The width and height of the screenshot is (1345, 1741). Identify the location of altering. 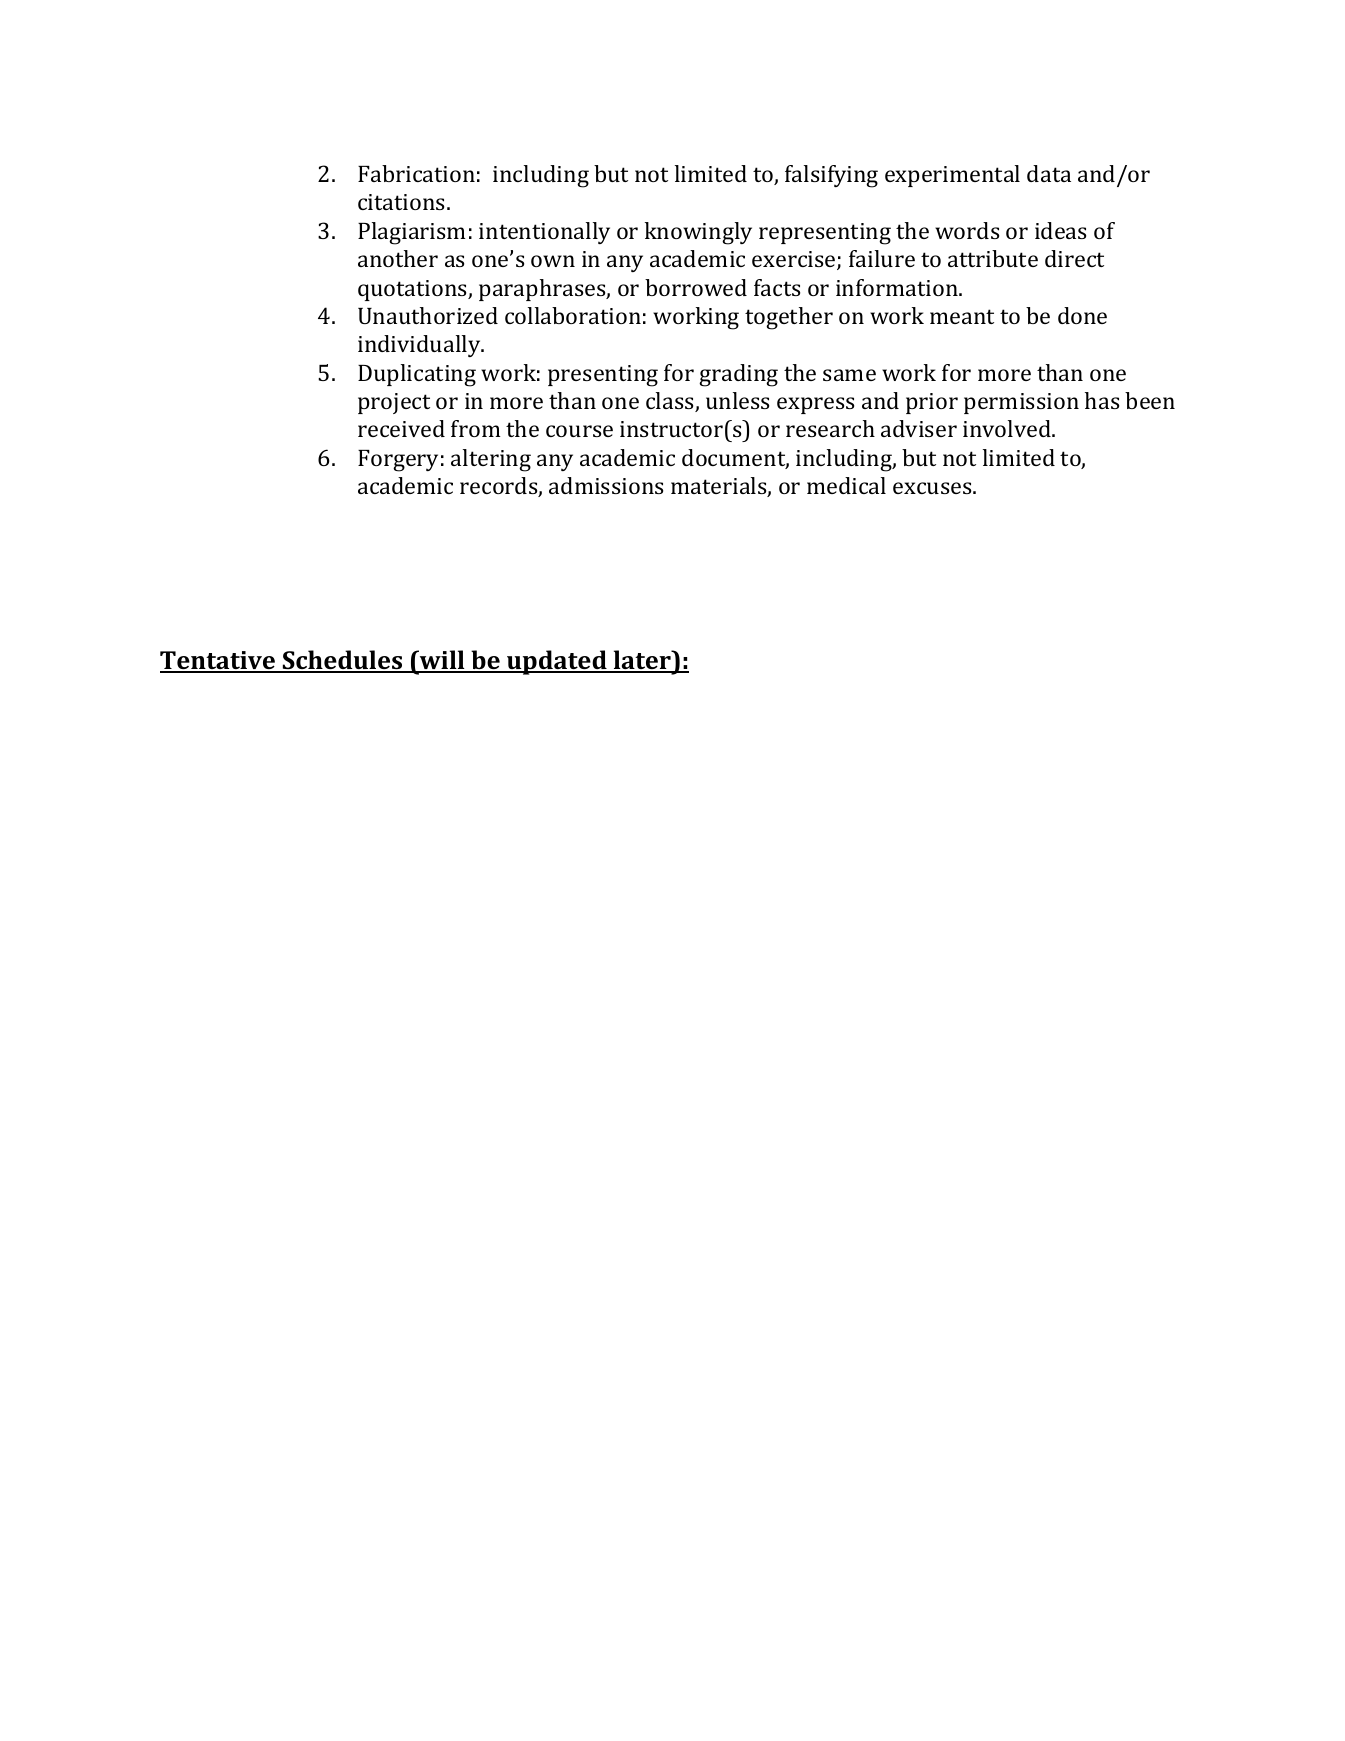
(491, 460).
